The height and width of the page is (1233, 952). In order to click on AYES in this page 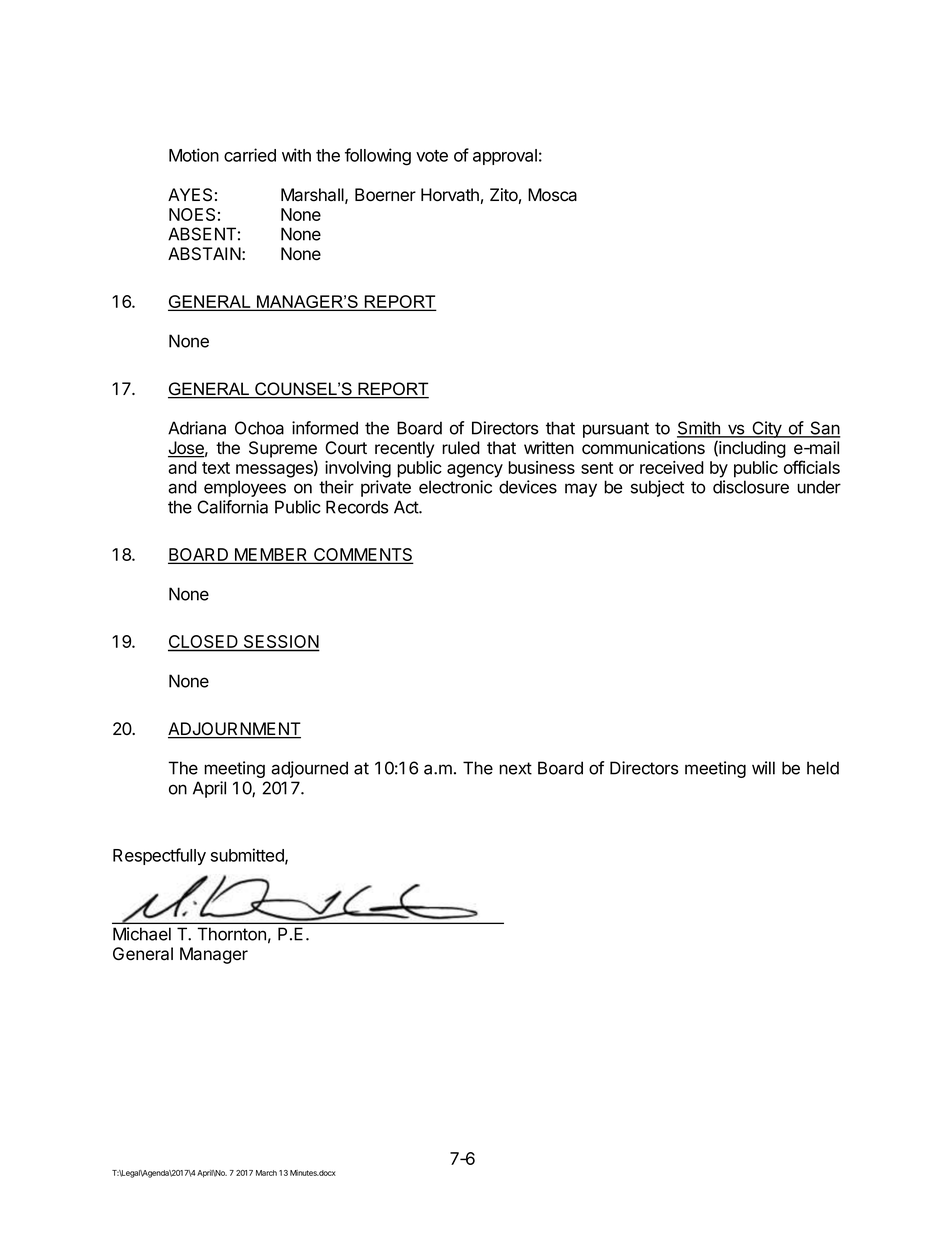, I will do `click(190, 195)`.
